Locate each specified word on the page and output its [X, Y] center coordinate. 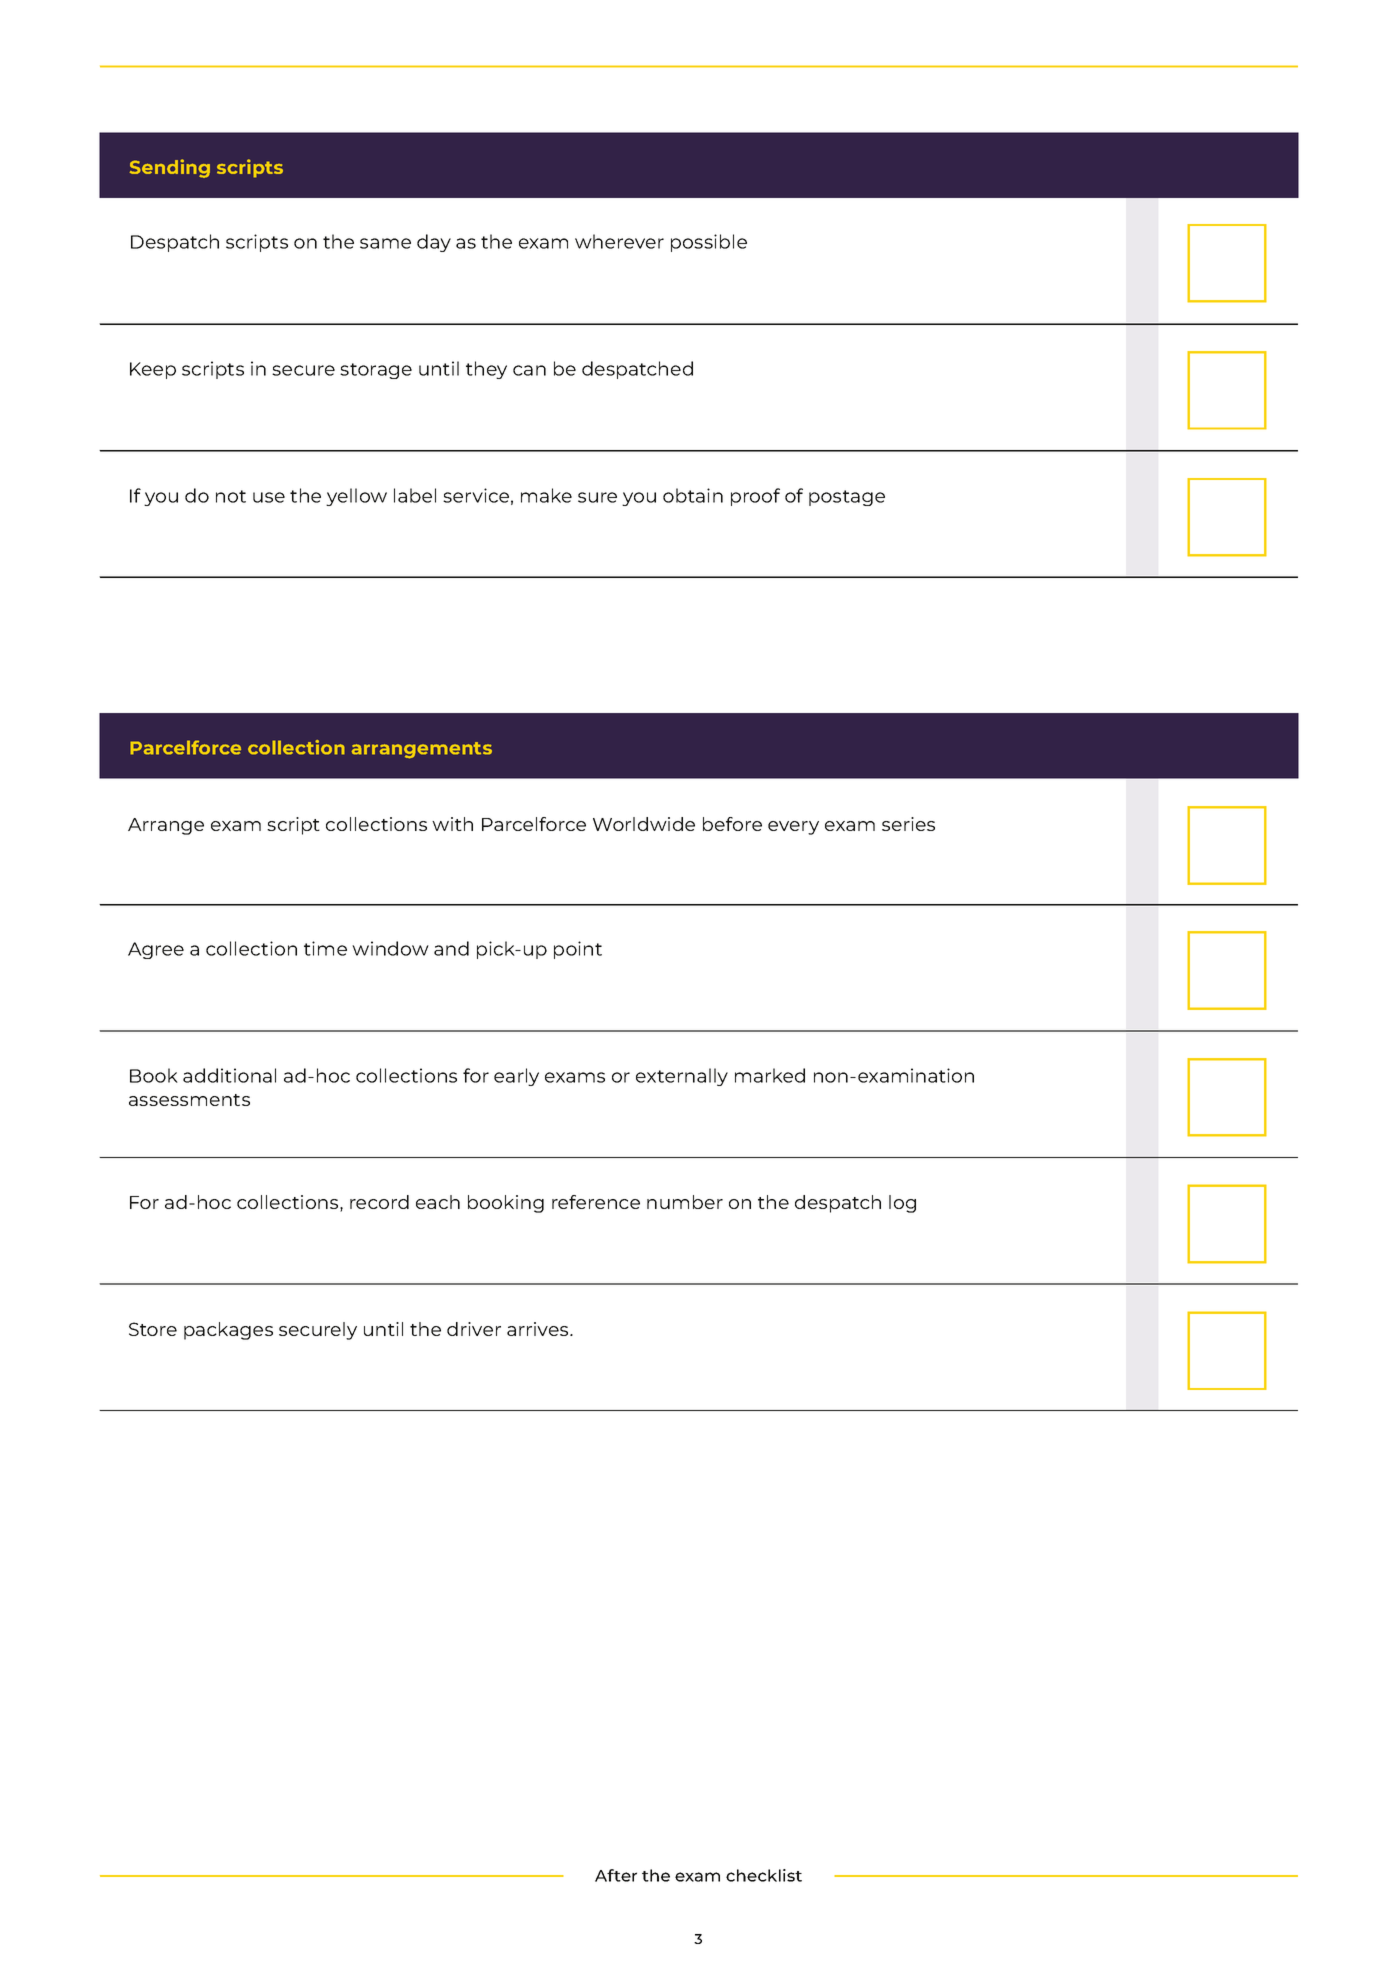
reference [596, 1202]
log [902, 1204]
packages [228, 1331]
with [452, 824]
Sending [170, 168]
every [793, 828]
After [616, 1875]
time [325, 948]
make [546, 495]
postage [847, 498]
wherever [619, 241]
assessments [189, 1100]
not [231, 496]
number [685, 1202]
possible [709, 243]
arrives [539, 1329]
